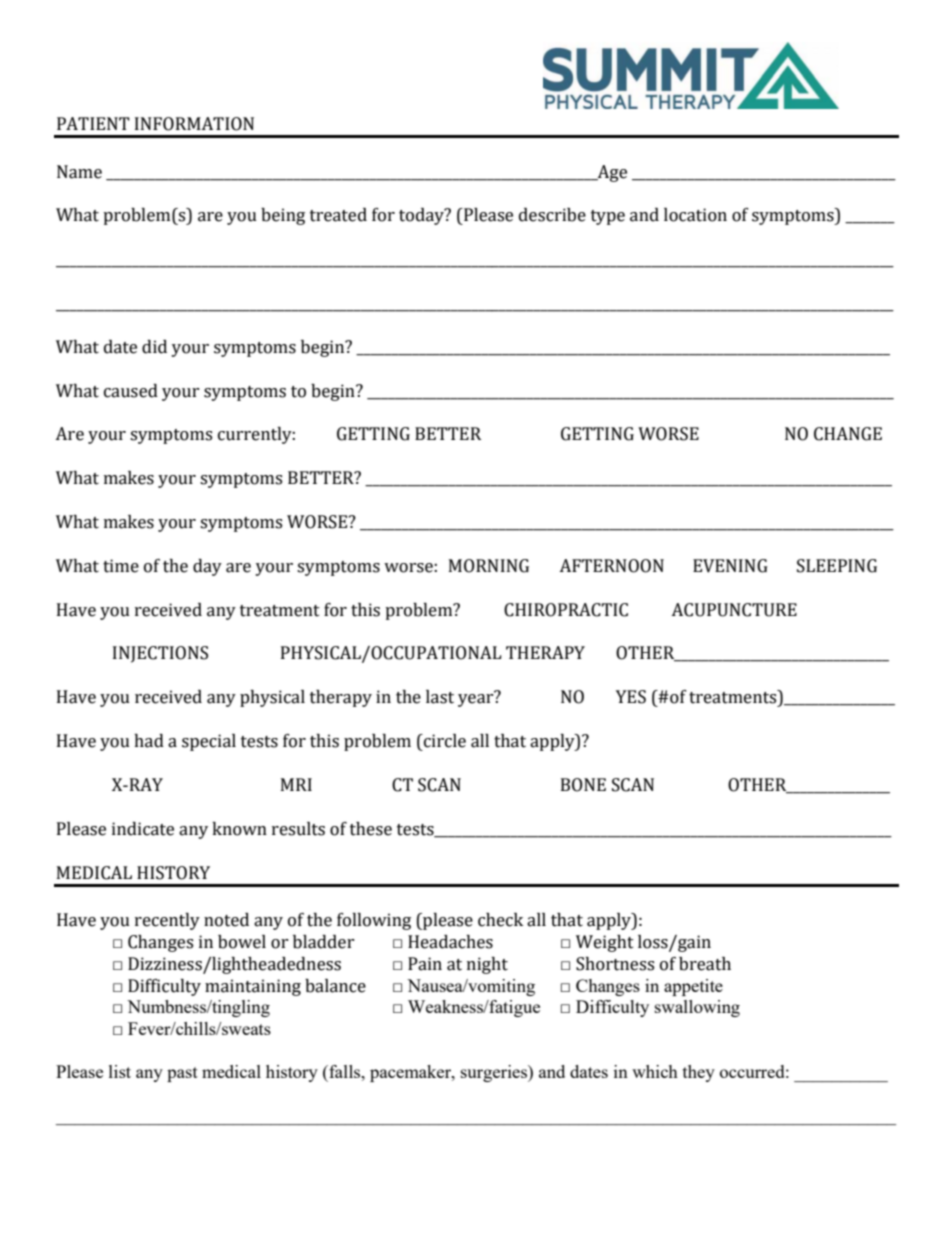 The image size is (952, 1233). What do you see at coordinates (194, 124) in the screenshot?
I see `INFORMATION` at bounding box center [194, 124].
